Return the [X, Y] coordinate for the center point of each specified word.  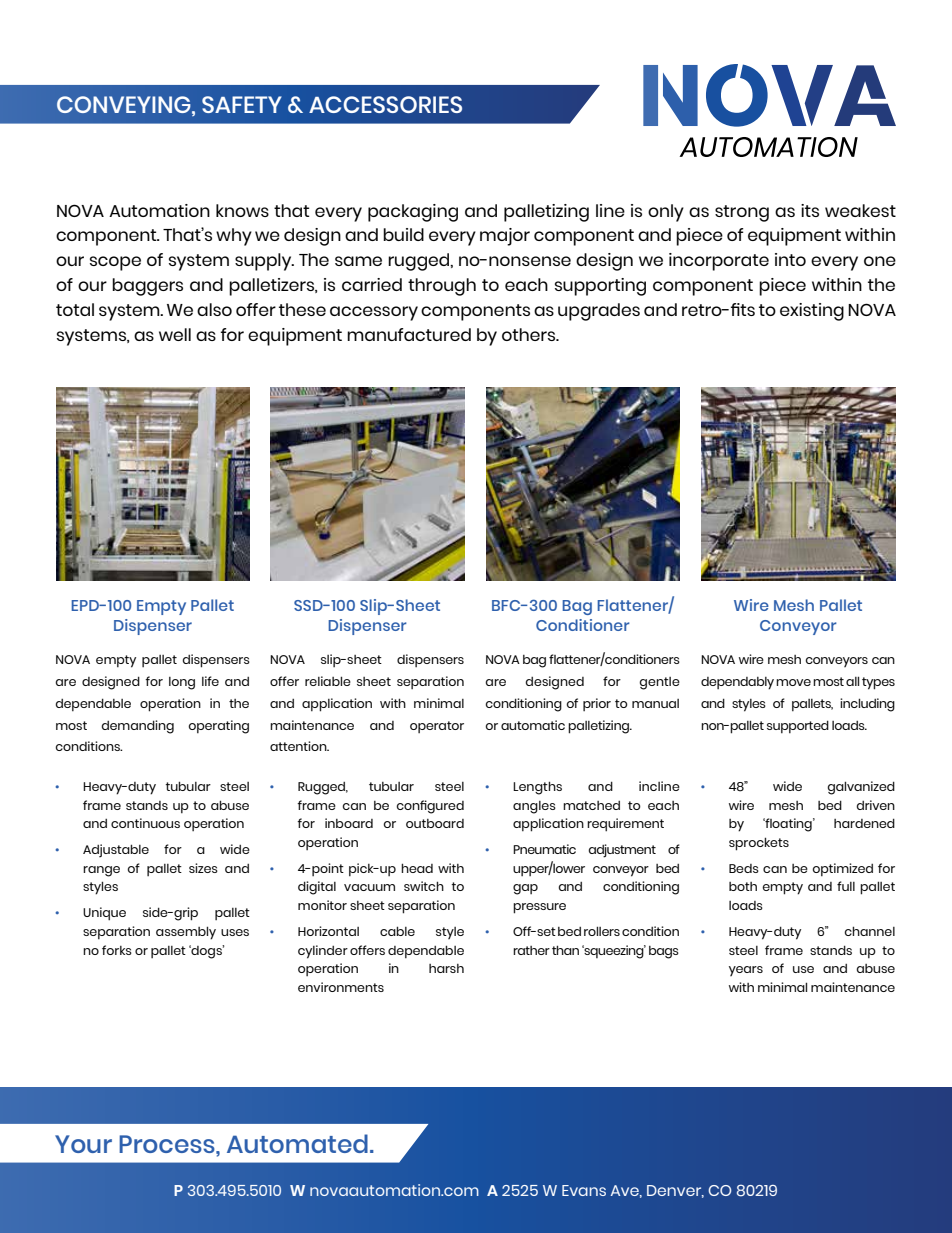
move [793, 682]
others [530, 334]
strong [742, 213]
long [182, 683]
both [743, 886]
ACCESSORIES [385, 104]
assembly [186, 933]
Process [168, 1144]
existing [812, 312]
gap [525, 889]
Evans [584, 1190]
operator [437, 727]
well [175, 334]
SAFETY [241, 104]
